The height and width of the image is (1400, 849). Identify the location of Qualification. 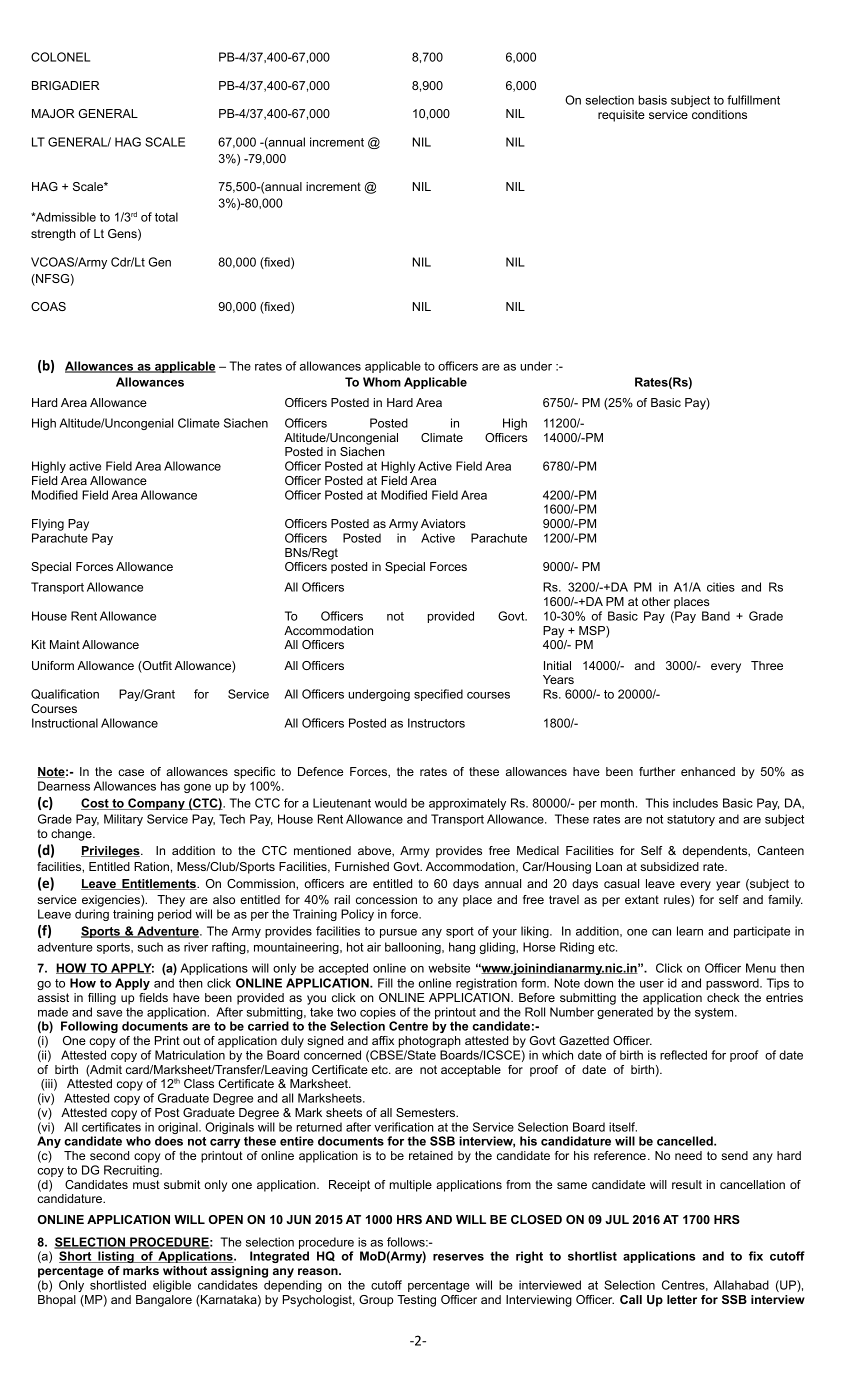
(65, 694).
